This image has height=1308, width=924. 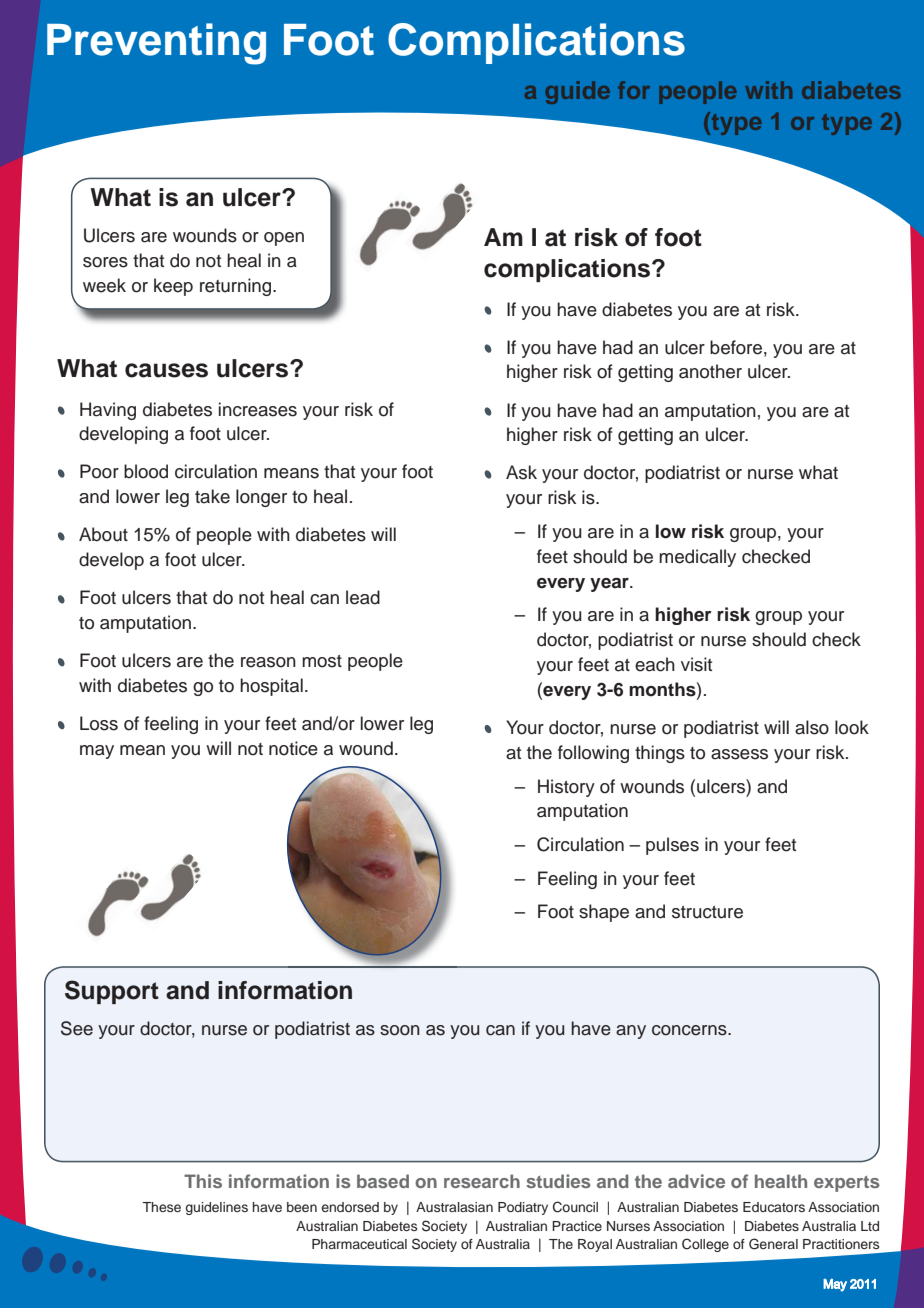 I want to click on lead, so click(x=363, y=597).
